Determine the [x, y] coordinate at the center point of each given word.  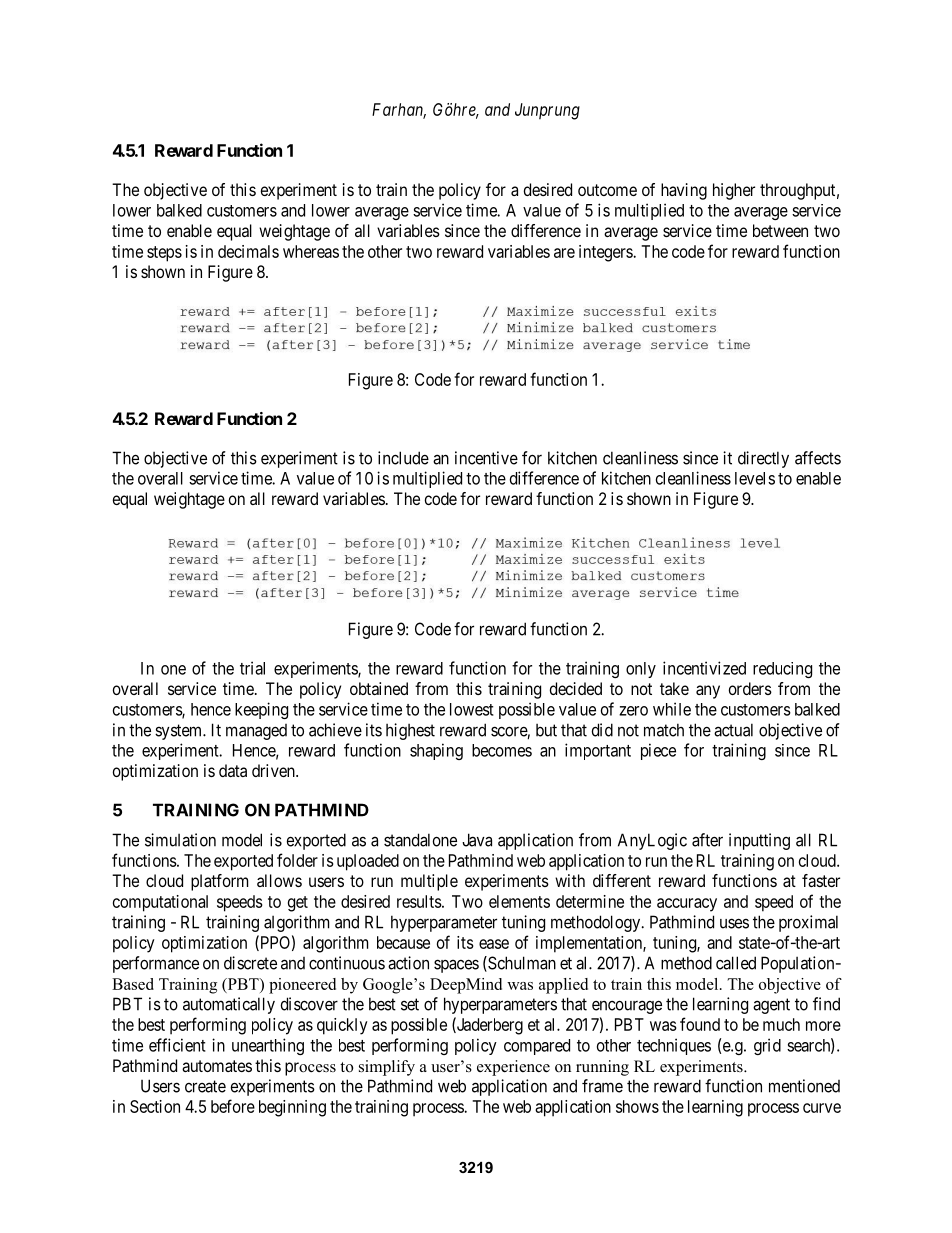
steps [164, 254]
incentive [486, 458]
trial [252, 668]
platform [219, 882]
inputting [759, 841]
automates [217, 1066]
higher [734, 191]
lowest [472, 709]
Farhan [399, 110]
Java [477, 840]
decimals [248, 251]
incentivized [704, 668]
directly [763, 459]
